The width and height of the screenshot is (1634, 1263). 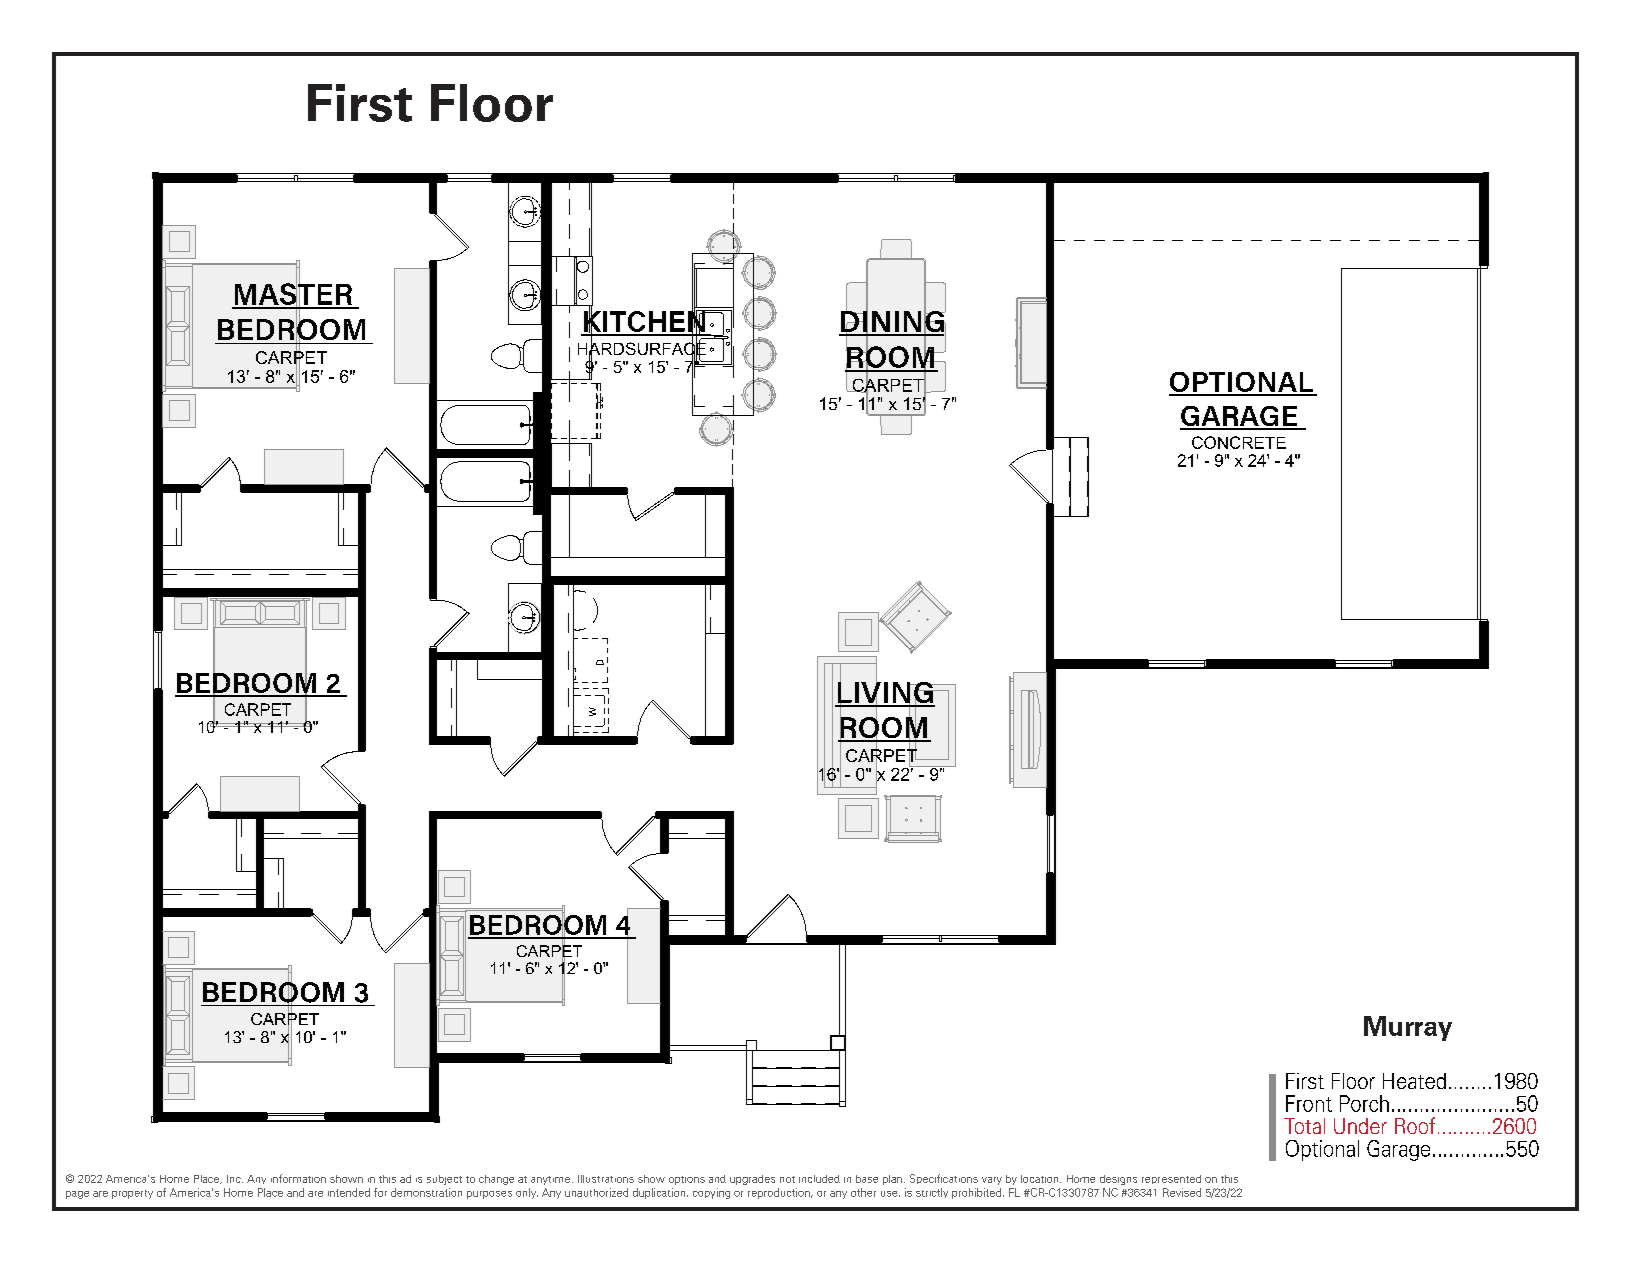 I want to click on Total, so click(x=1304, y=1126).
